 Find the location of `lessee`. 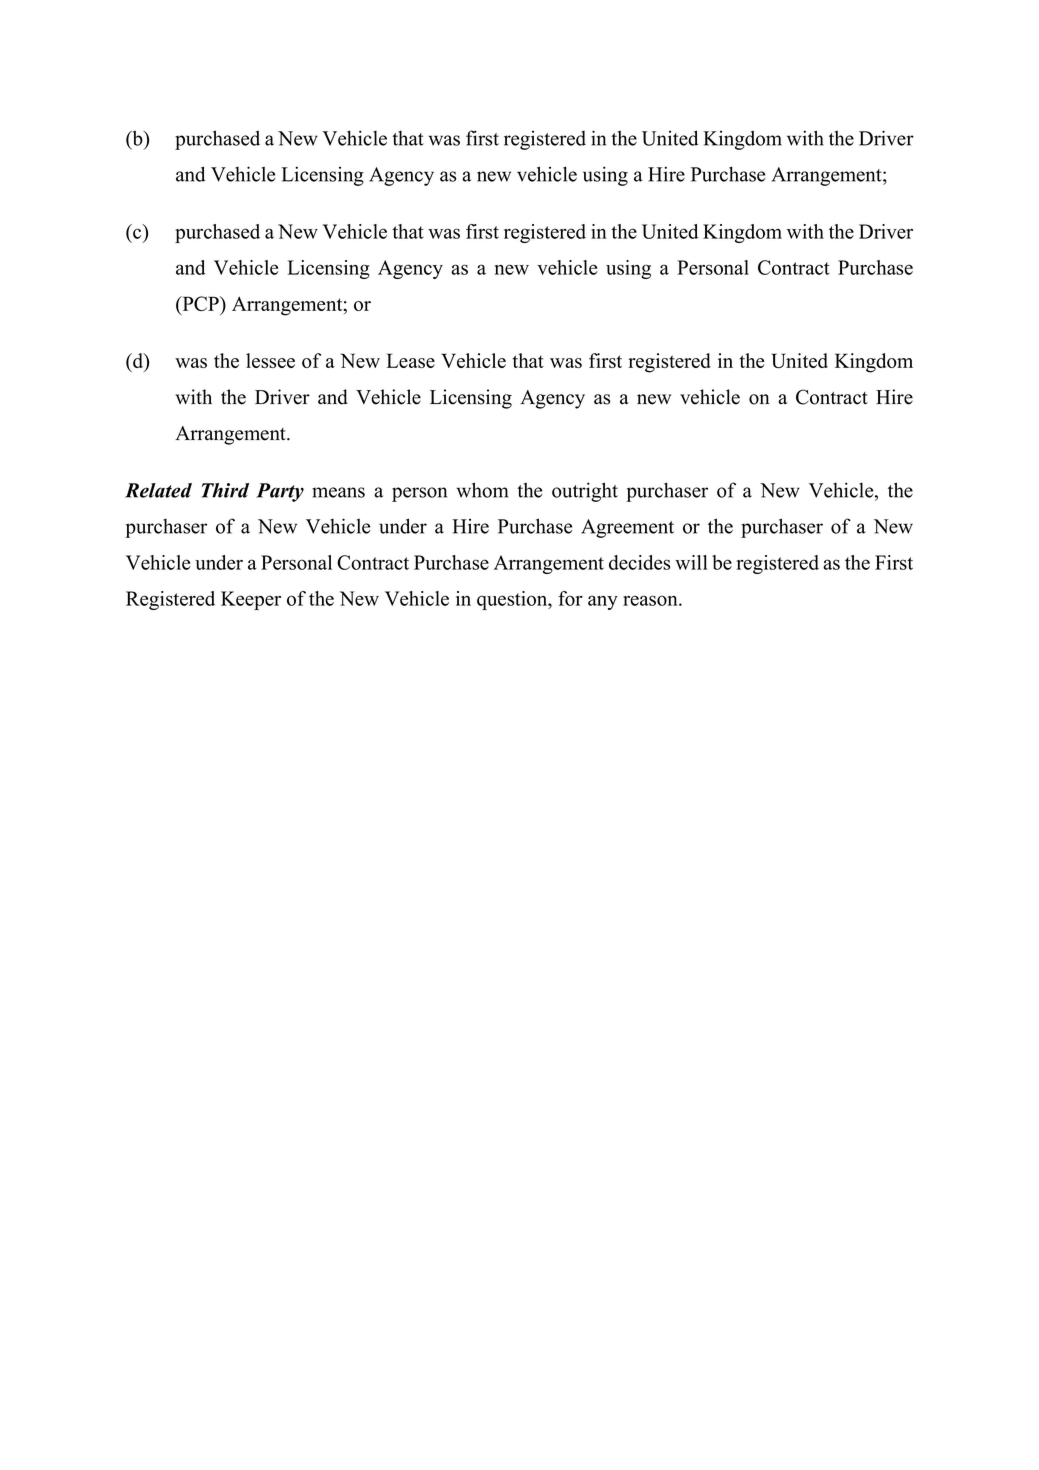

lessee is located at coordinates (270, 360).
